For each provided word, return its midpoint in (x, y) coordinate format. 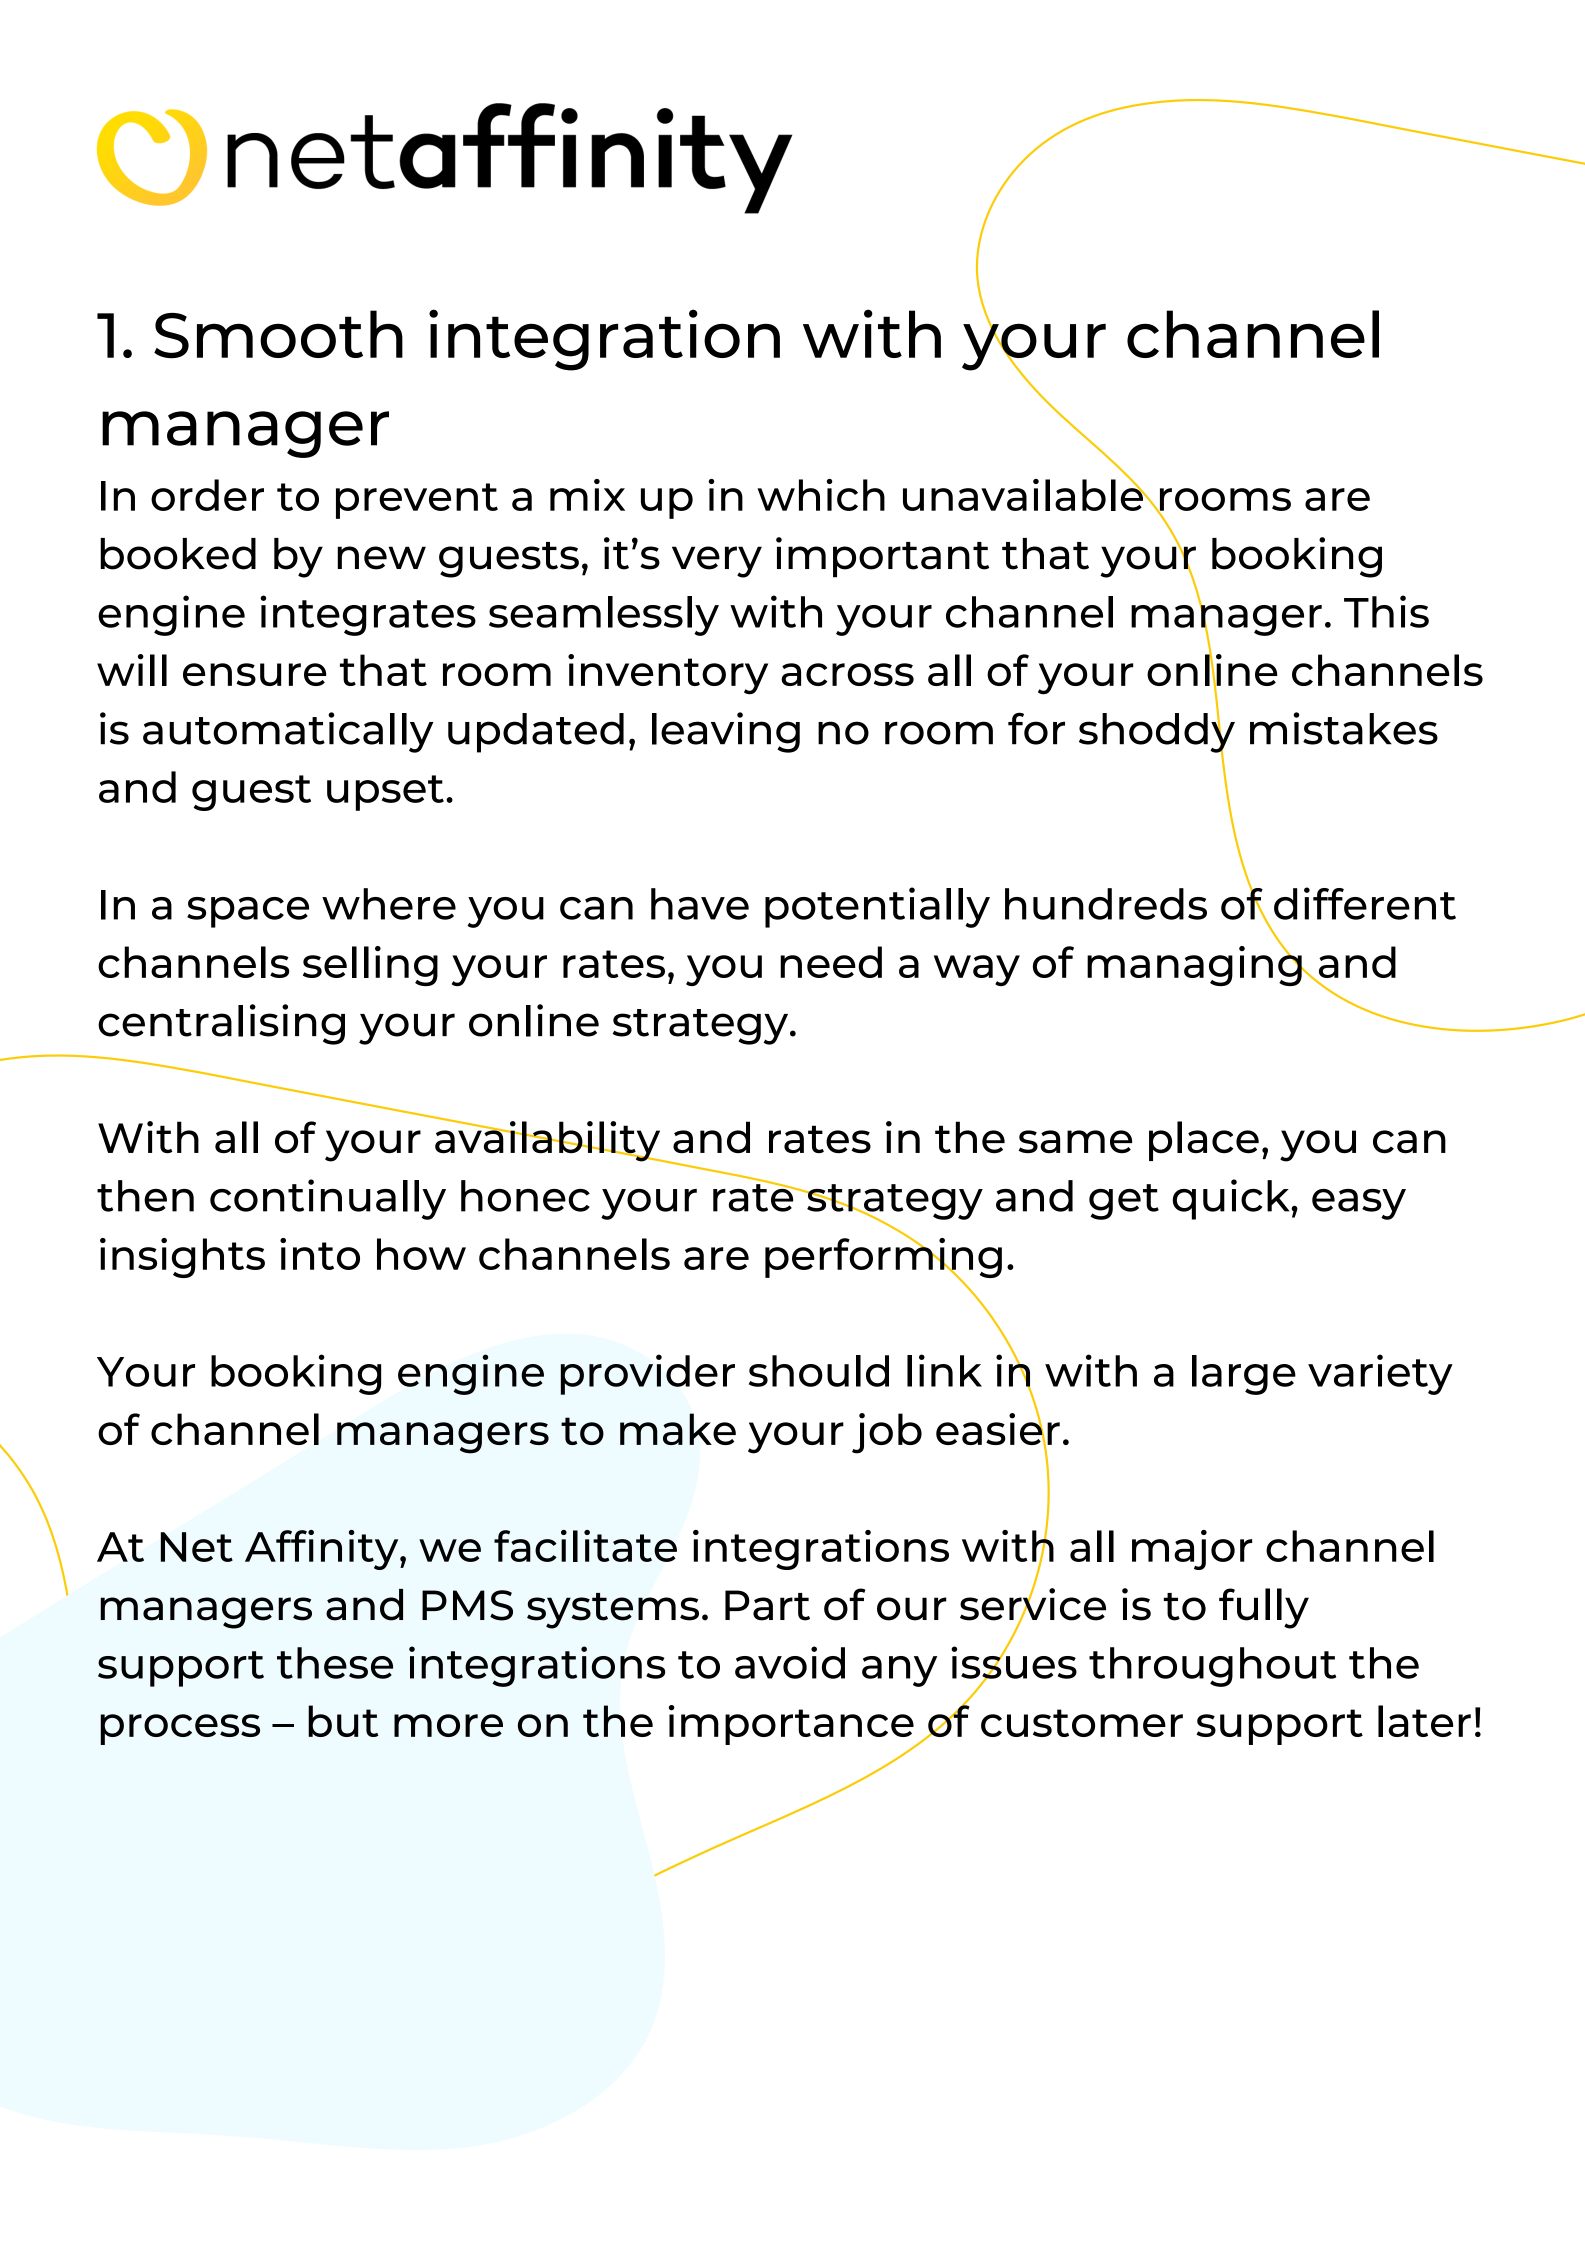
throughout (1212, 1667)
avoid (790, 1662)
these (335, 1663)
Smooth (278, 334)
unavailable (1024, 493)
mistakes (1344, 728)
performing (883, 1258)
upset (385, 793)
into (320, 1254)
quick (1232, 1199)
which (821, 495)
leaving (726, 732)
